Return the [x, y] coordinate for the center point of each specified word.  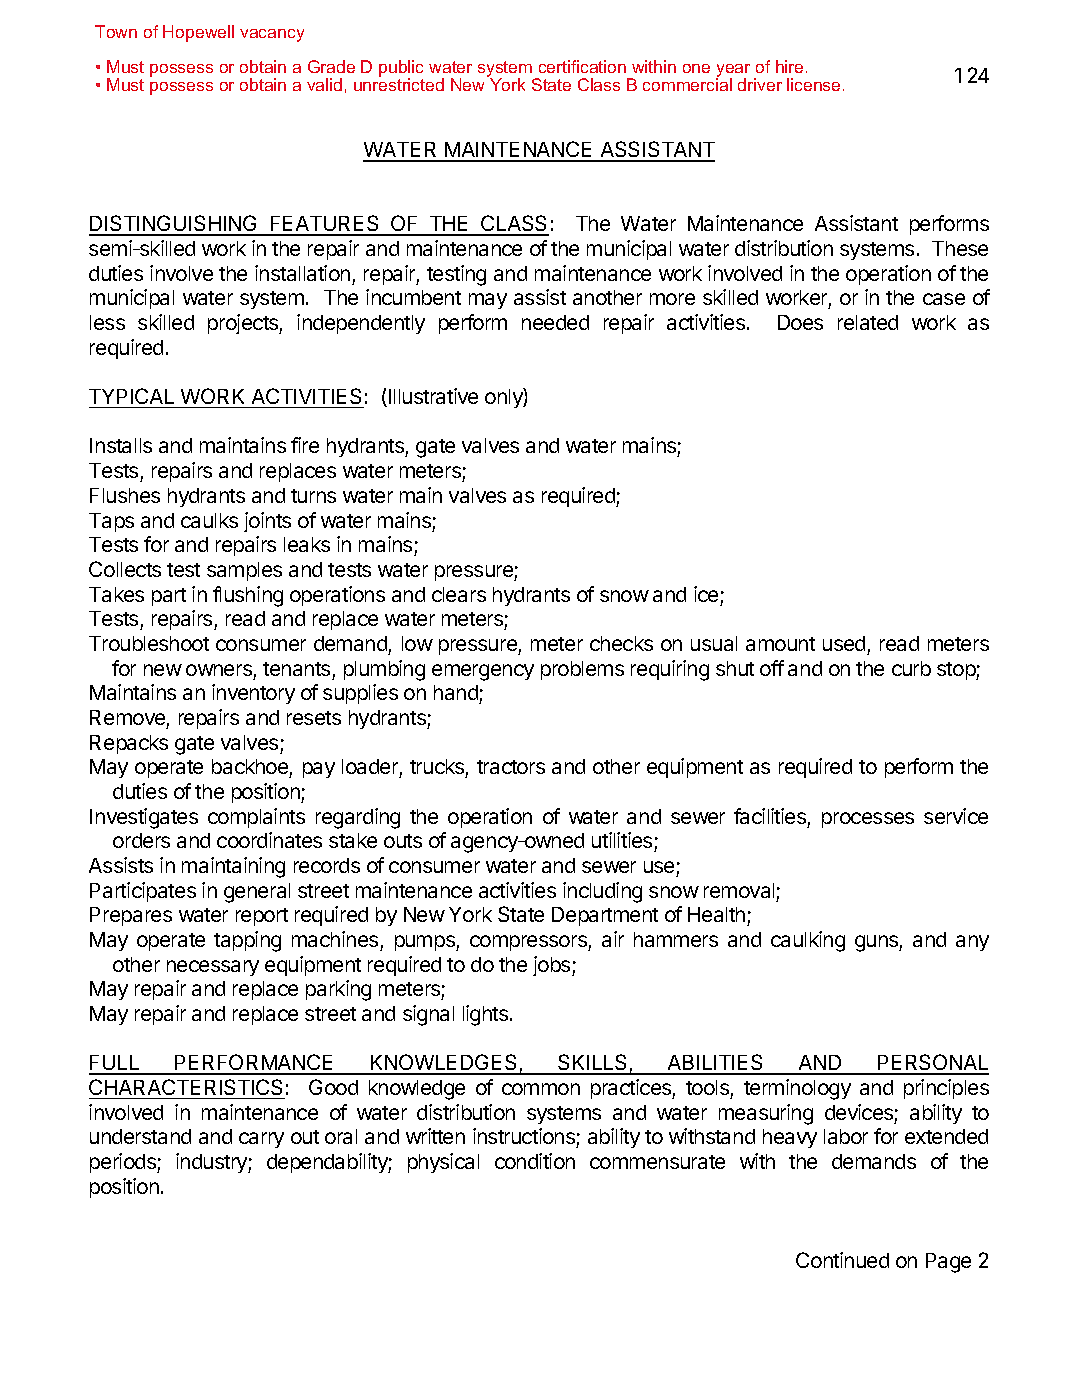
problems [582, 670]
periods [124, 1163]
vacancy [272, 35]
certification [582, 66]
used [844, 643]
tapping [247, 941]
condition [535, 1161]
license [813, 84]
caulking [808, 941]
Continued [842, 1260]
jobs [553, 966]
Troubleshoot [149, 643]
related [868, 322]
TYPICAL [131, 396]
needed [555, 322]
